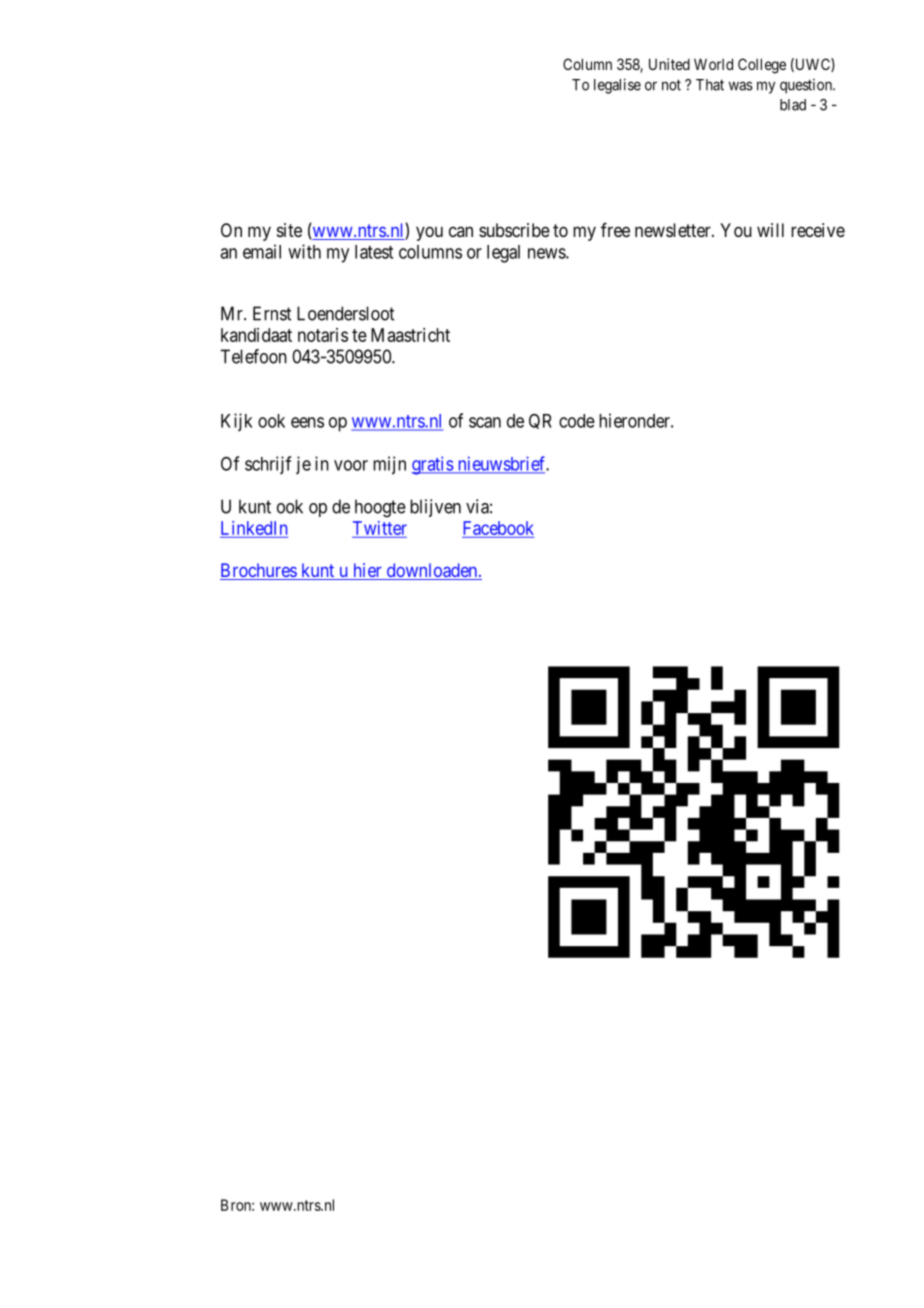 Image resolution: width=924 pixels, height=1308 pixels. I want to click on was, so click(741, 86).
